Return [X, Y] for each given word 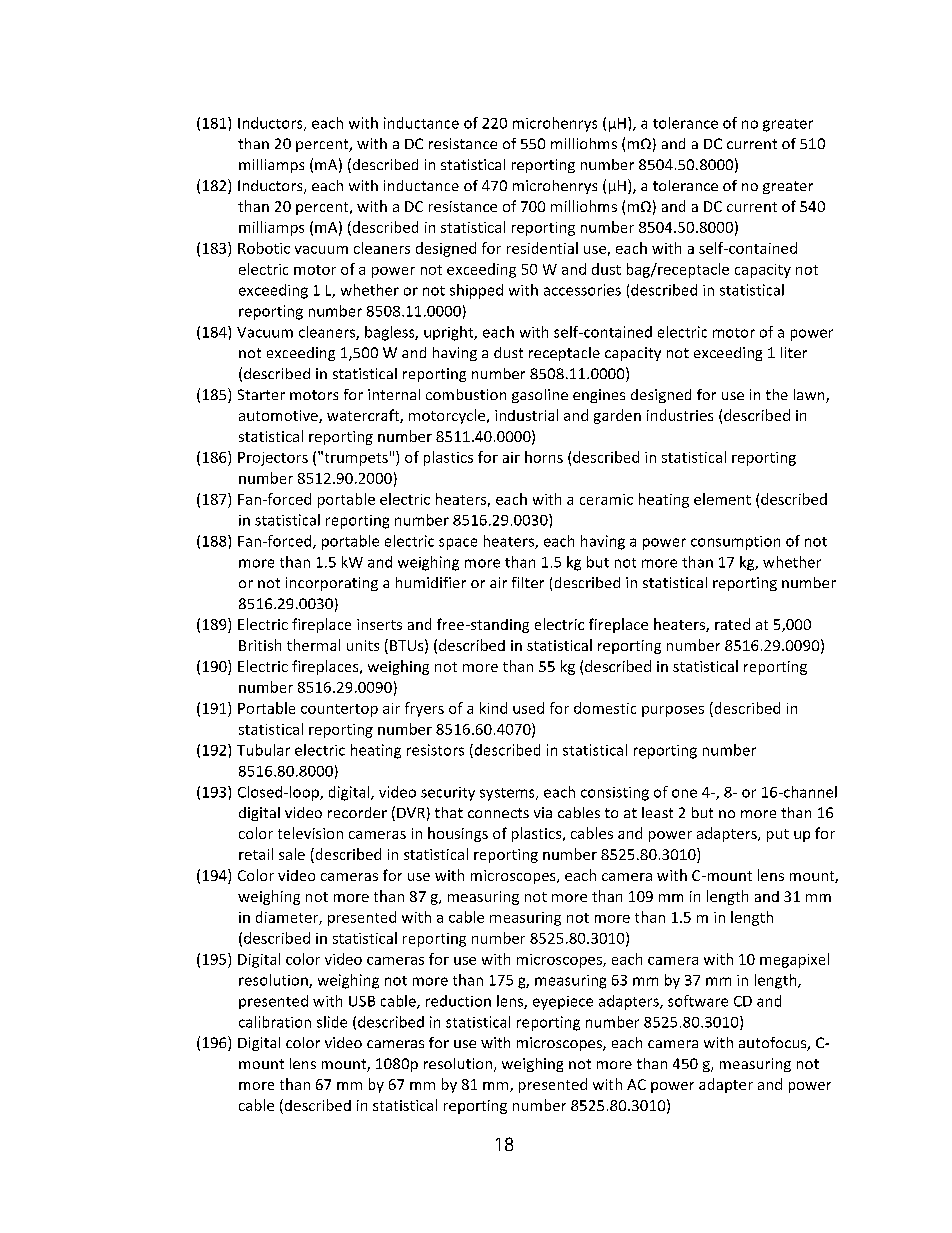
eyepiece [563, 1003]
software [698, 1001]
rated [732, 624]
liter [794, 352]
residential [542, 248]
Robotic [264, 248]
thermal [313, 645]
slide [332, 1022]
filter [528, 582]
